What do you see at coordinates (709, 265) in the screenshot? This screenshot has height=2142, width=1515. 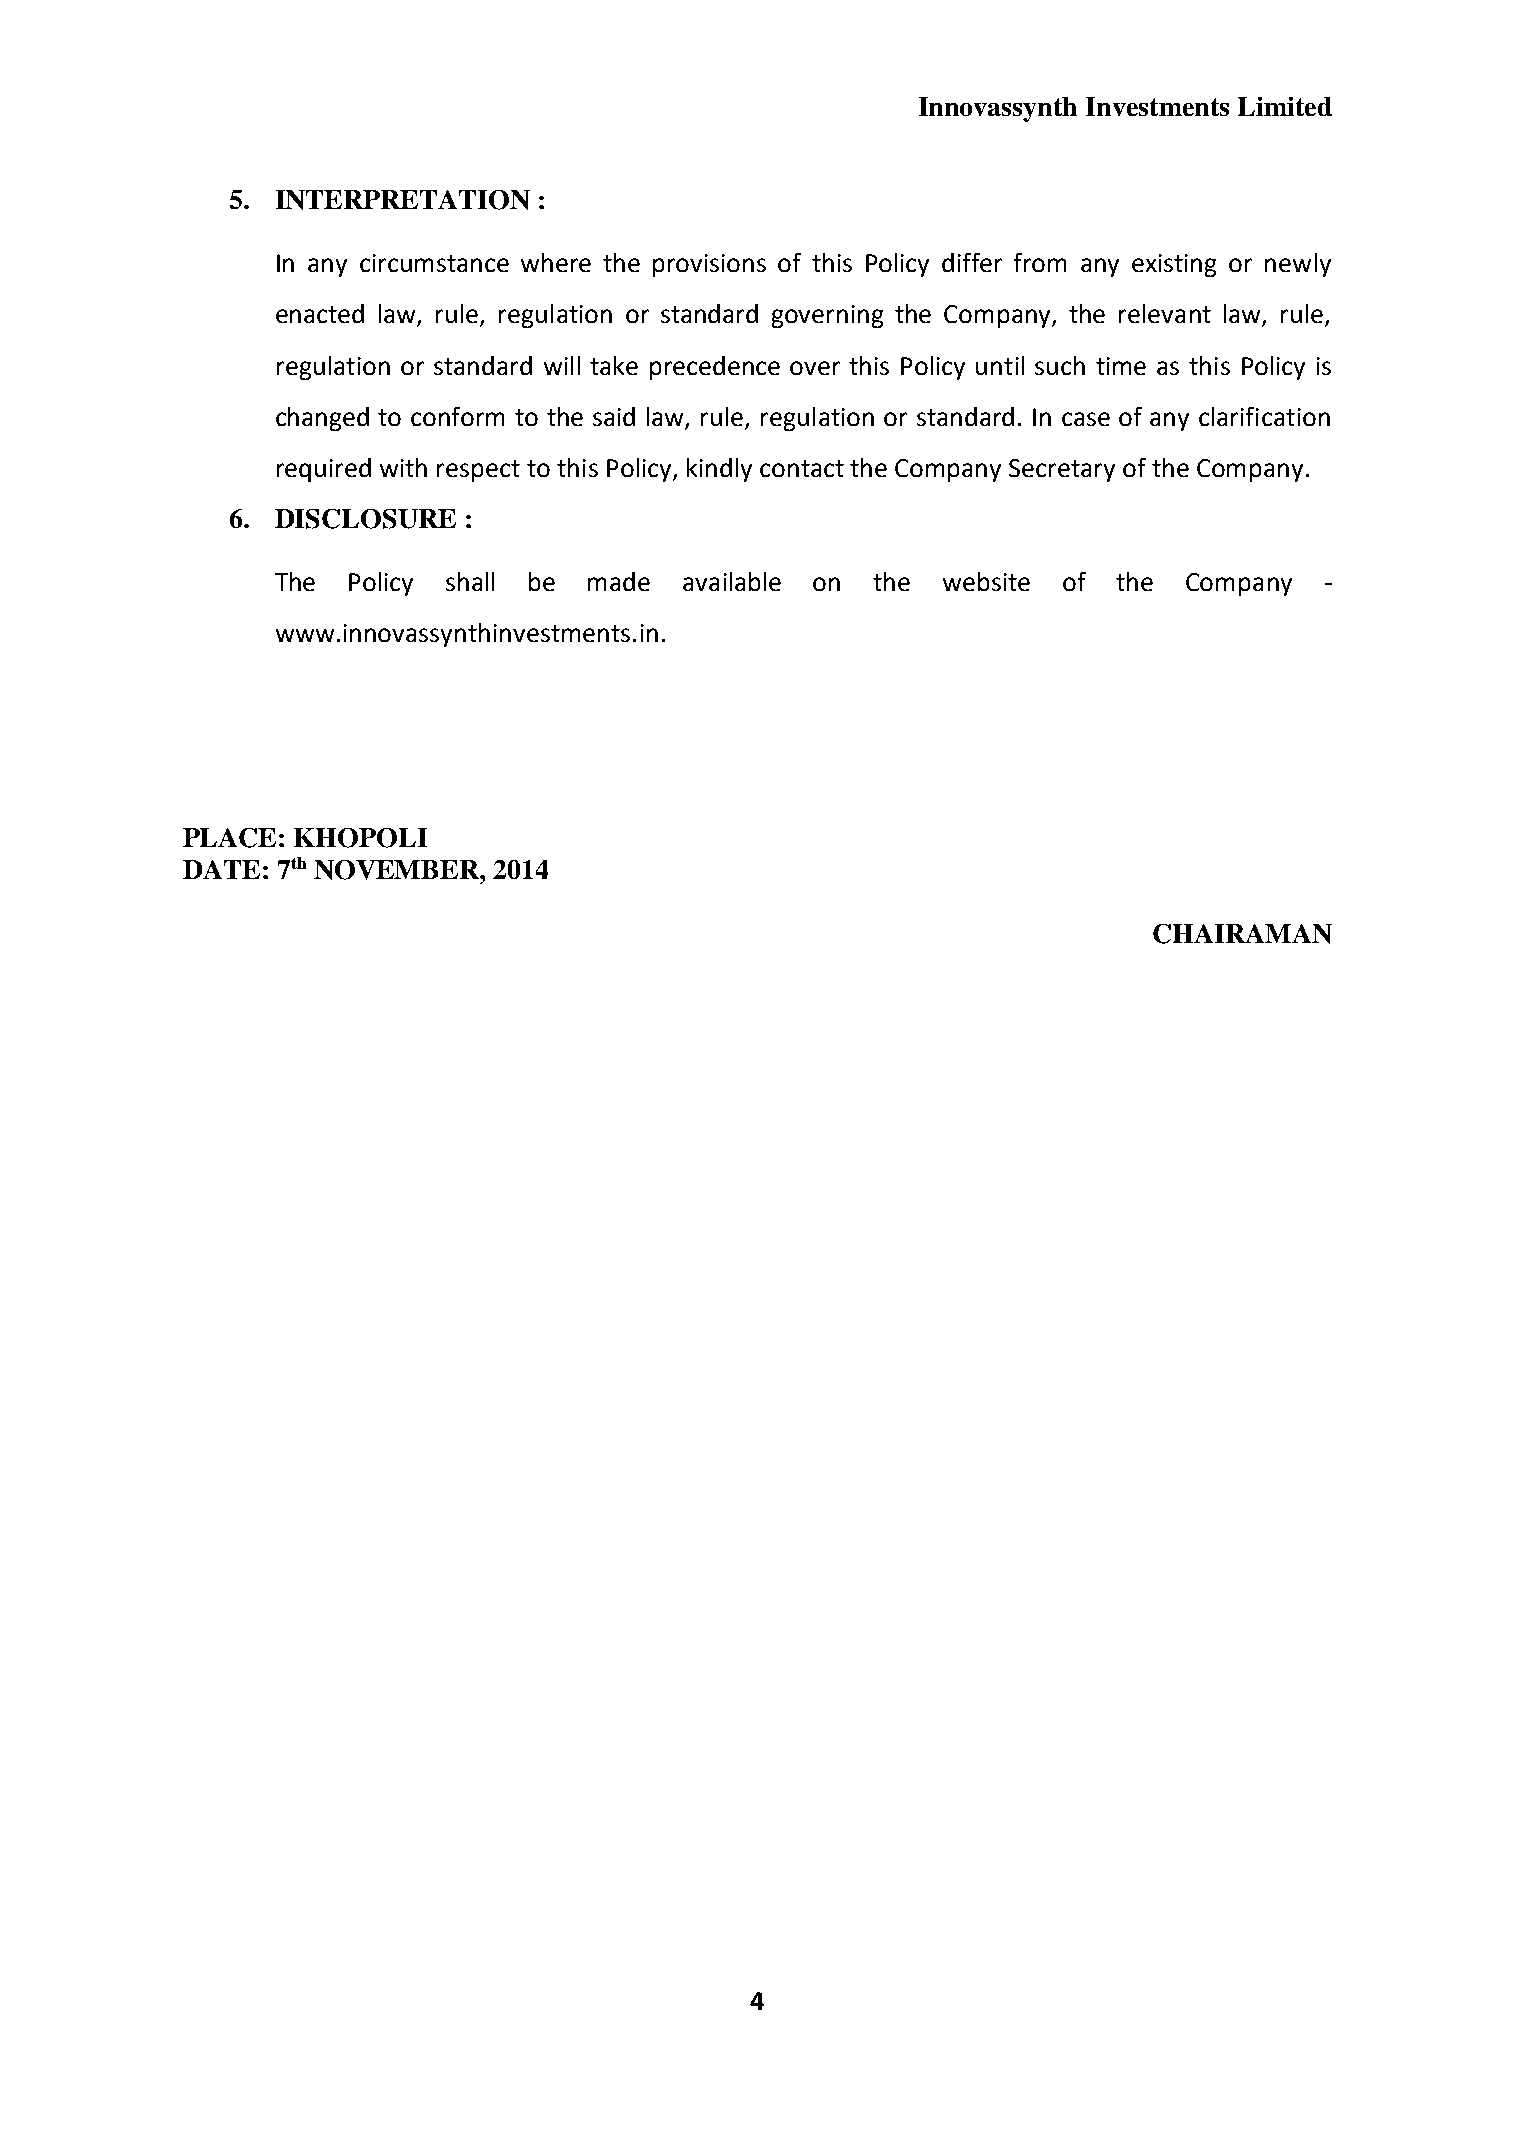 I see `provisions` at bounding box center [709, 265].
